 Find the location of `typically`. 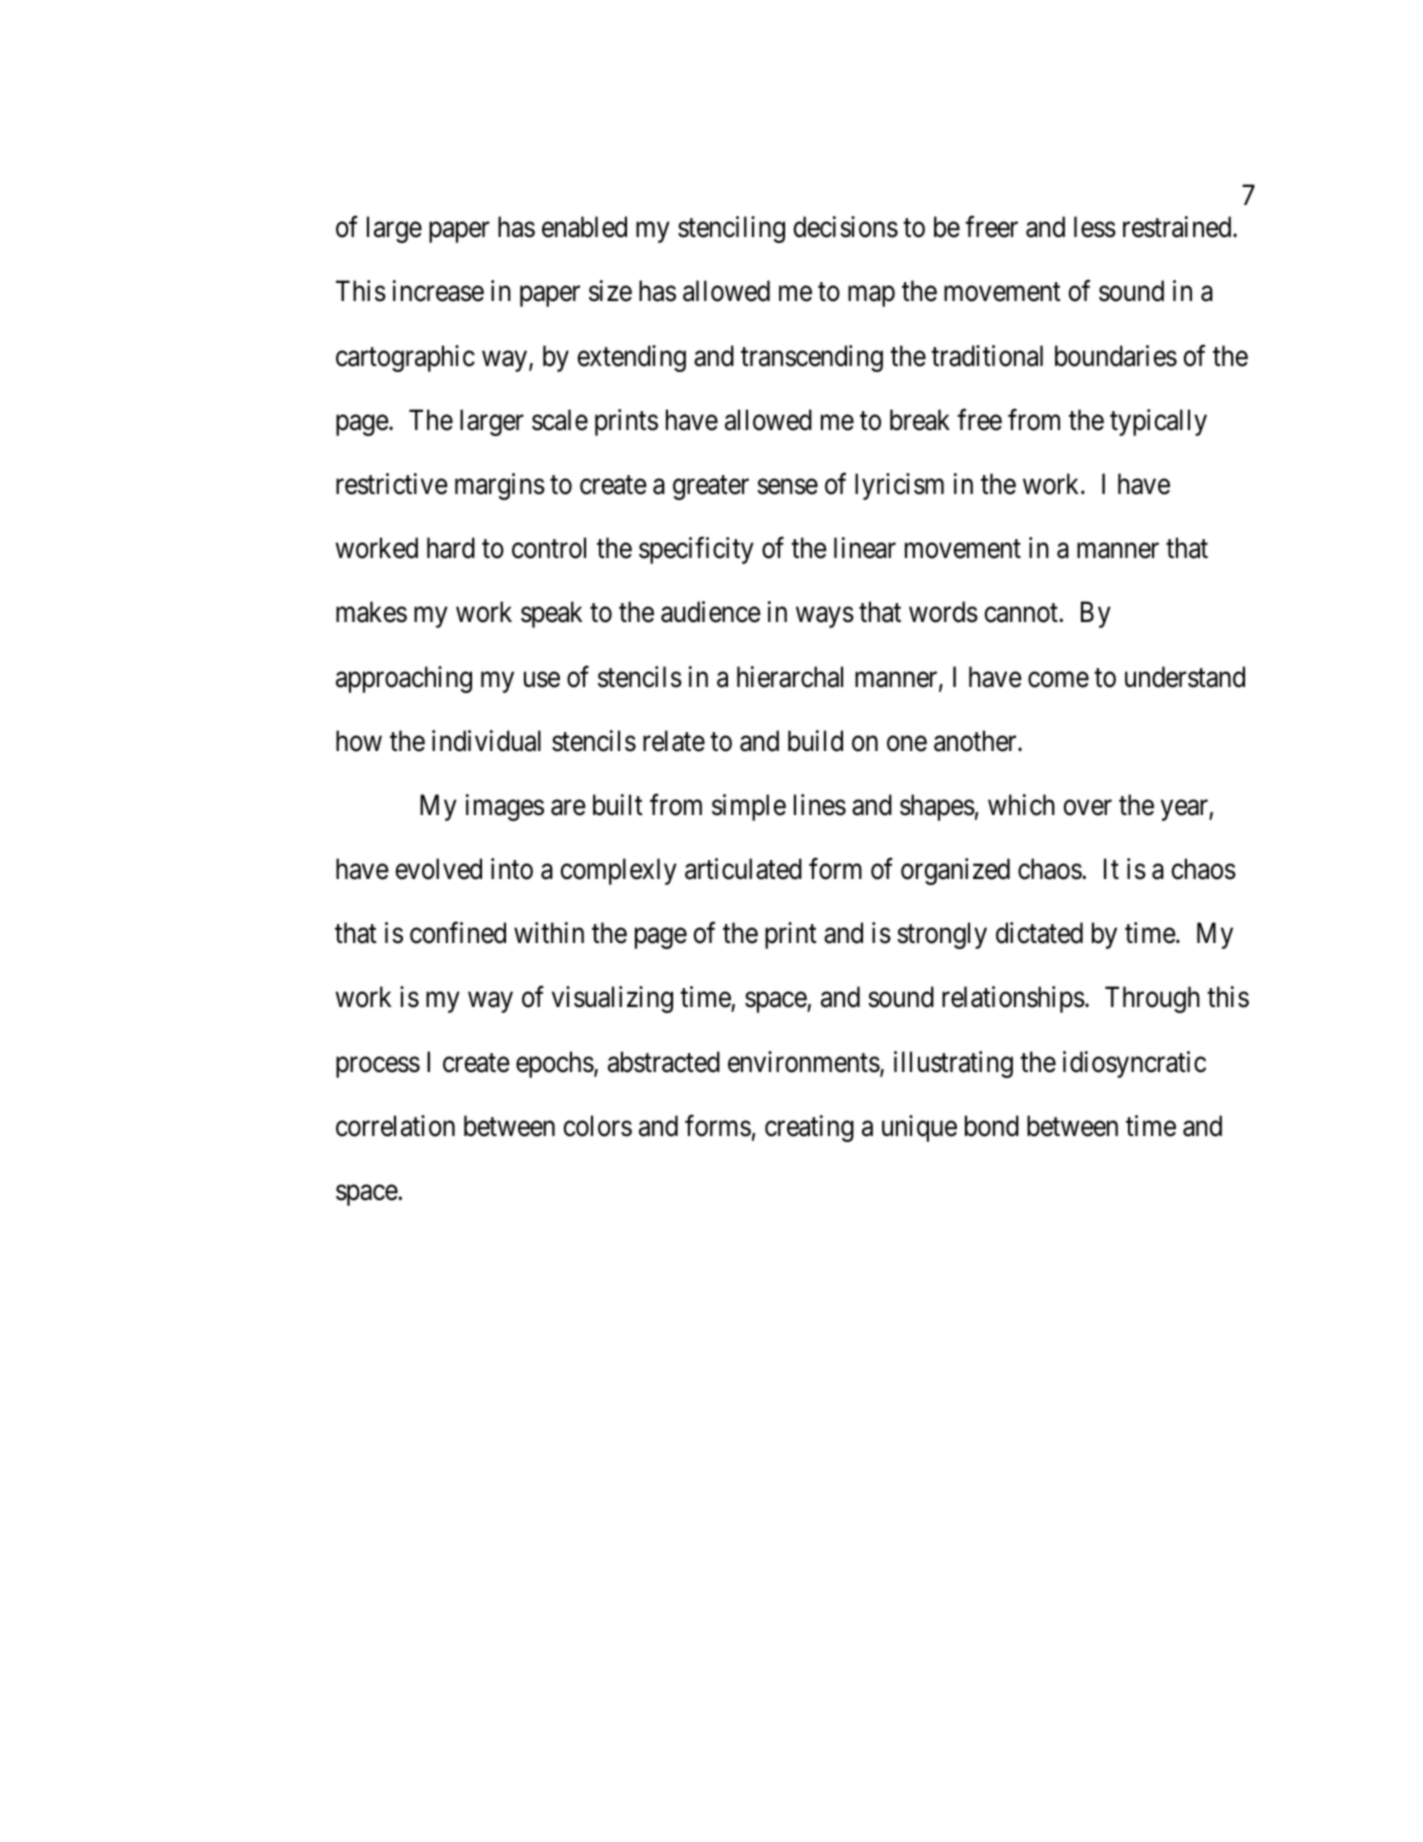

typically is located at coordinates (1158, 422).
